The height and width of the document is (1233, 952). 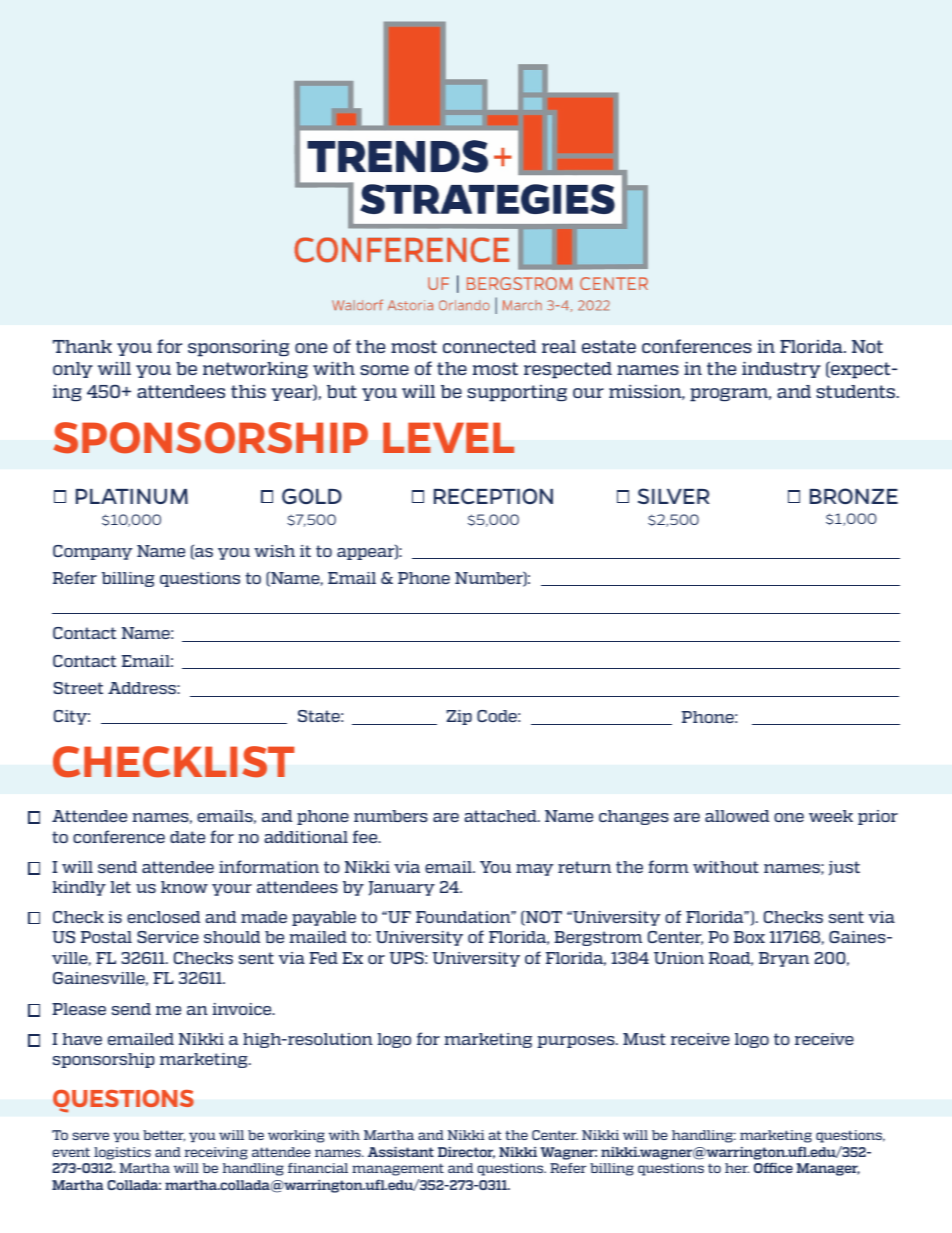 What do you see at coordinates (459, 717) in the document?
I see `Zip` at bounding box center [459, 717].
